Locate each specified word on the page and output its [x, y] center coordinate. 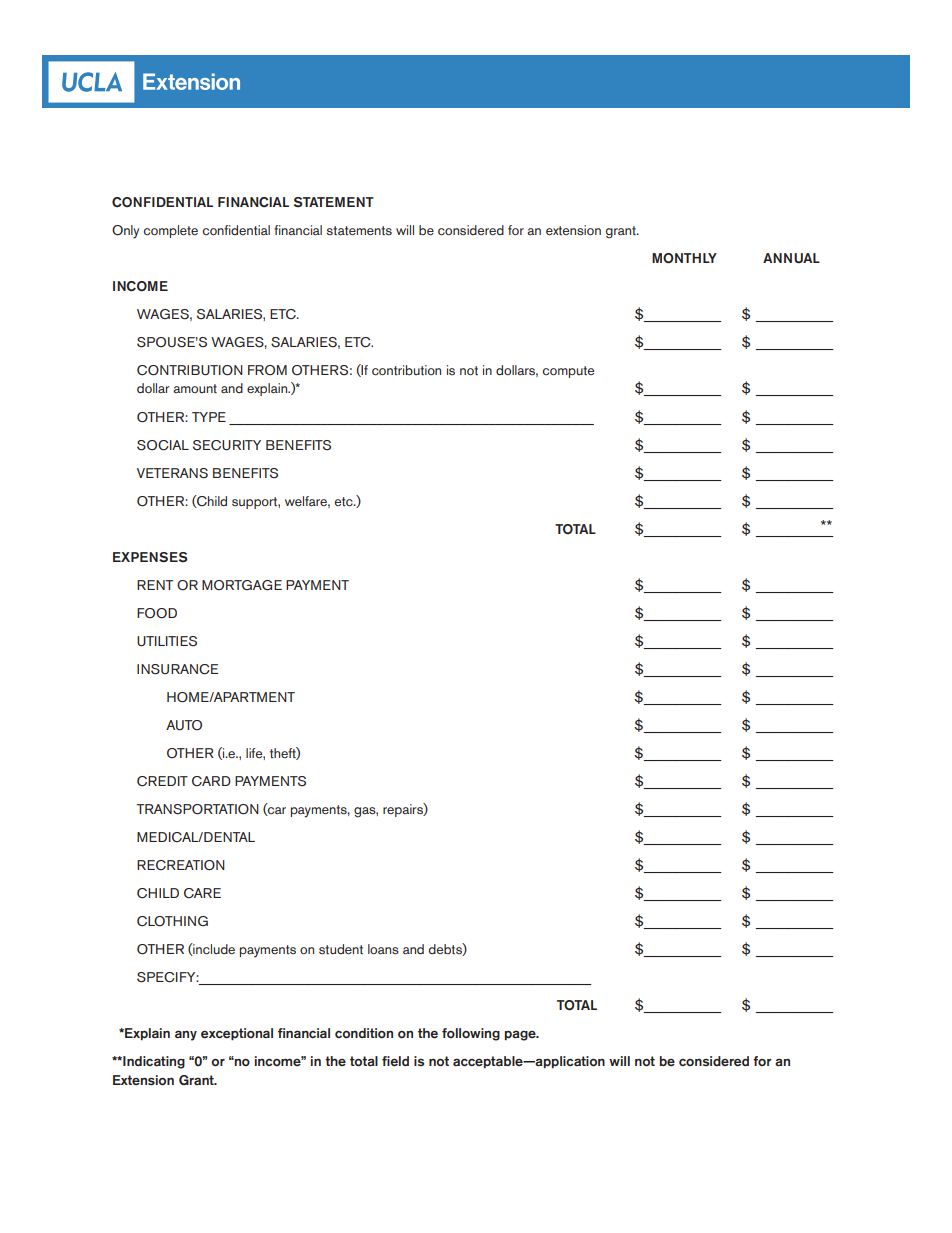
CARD [211, 781]
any [186, 1035]
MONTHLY [684, 258]
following [471, 1034]
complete [171, 231]
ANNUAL [791, 258]
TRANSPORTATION [197, 809]
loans [383, 949]
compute [568, 372]
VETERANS [172, 473]
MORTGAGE [242, 585]
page [521, 1036]
